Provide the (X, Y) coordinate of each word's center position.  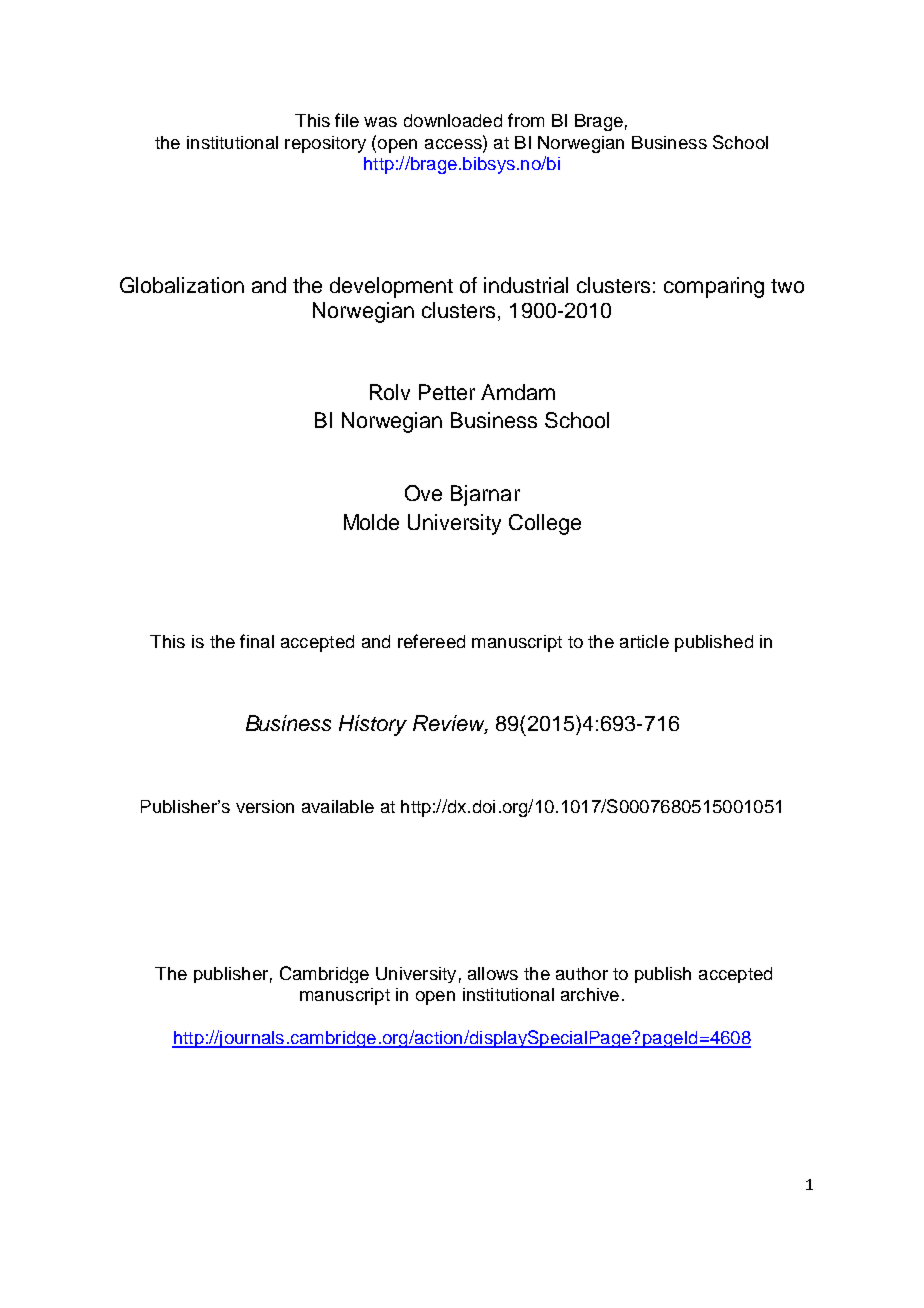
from (526, 120)
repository (325, 144)
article (644, 641)
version (265, 806)
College (545, 524)
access (454, 142)
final (257, 641)
